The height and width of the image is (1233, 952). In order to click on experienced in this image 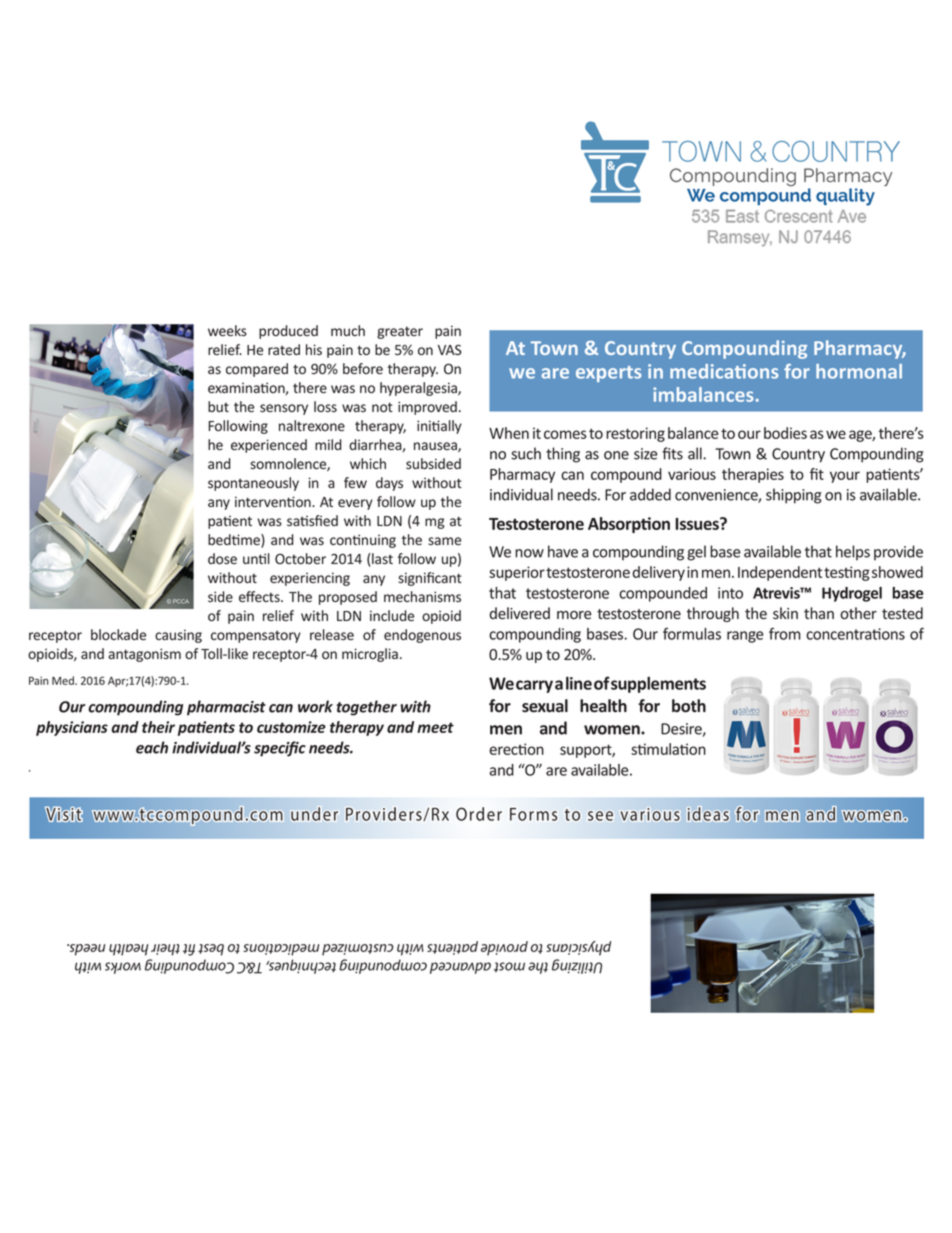, I will do `click(269, 446)`.
